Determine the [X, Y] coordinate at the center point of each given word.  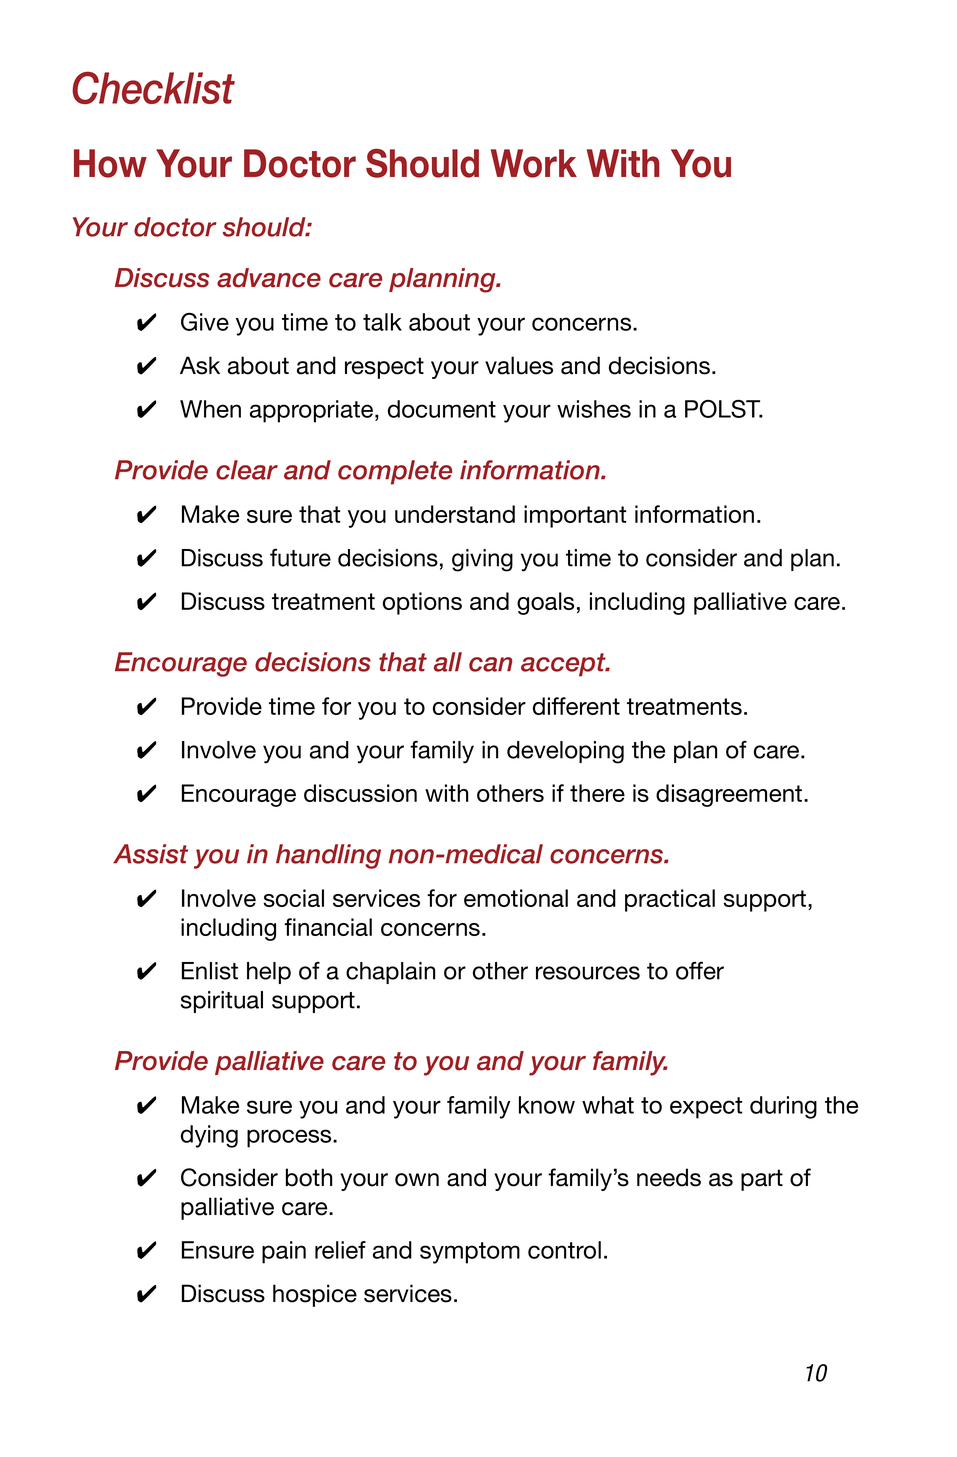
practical [670, 900]
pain [284, 1252]
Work [534, 163]
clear [247, 470]
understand [455, 514]
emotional [516, 898]
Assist [150, 854]
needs [669, 1177]
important [575, 516]
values [519, 365]
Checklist [153, 87]
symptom [470, 1253]
